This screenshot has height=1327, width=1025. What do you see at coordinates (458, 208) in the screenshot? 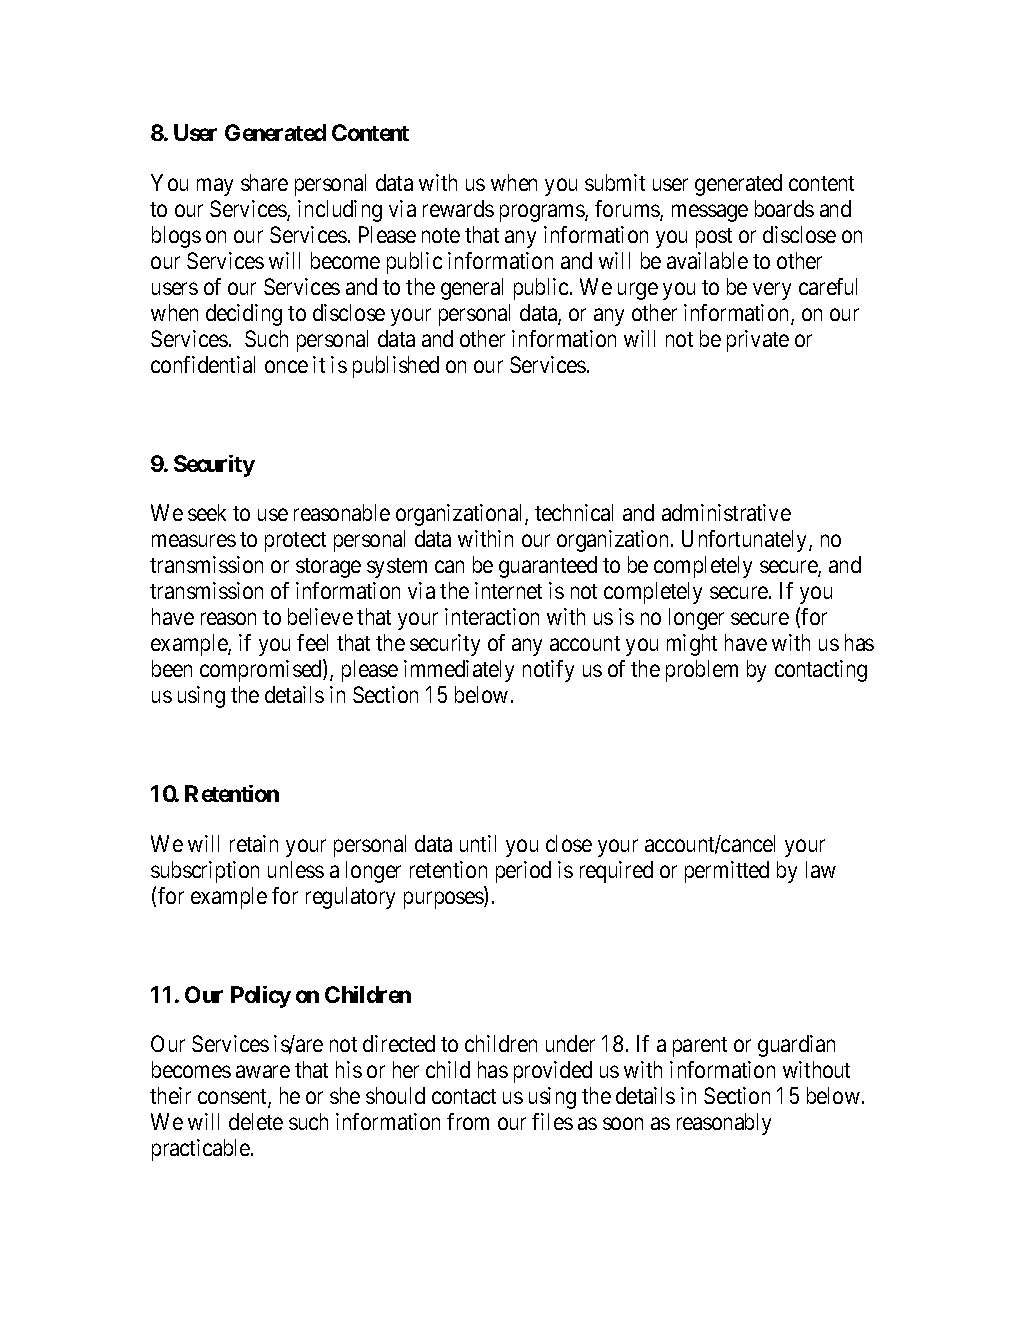
I see `rewards` at bounding box center [458, 208].
